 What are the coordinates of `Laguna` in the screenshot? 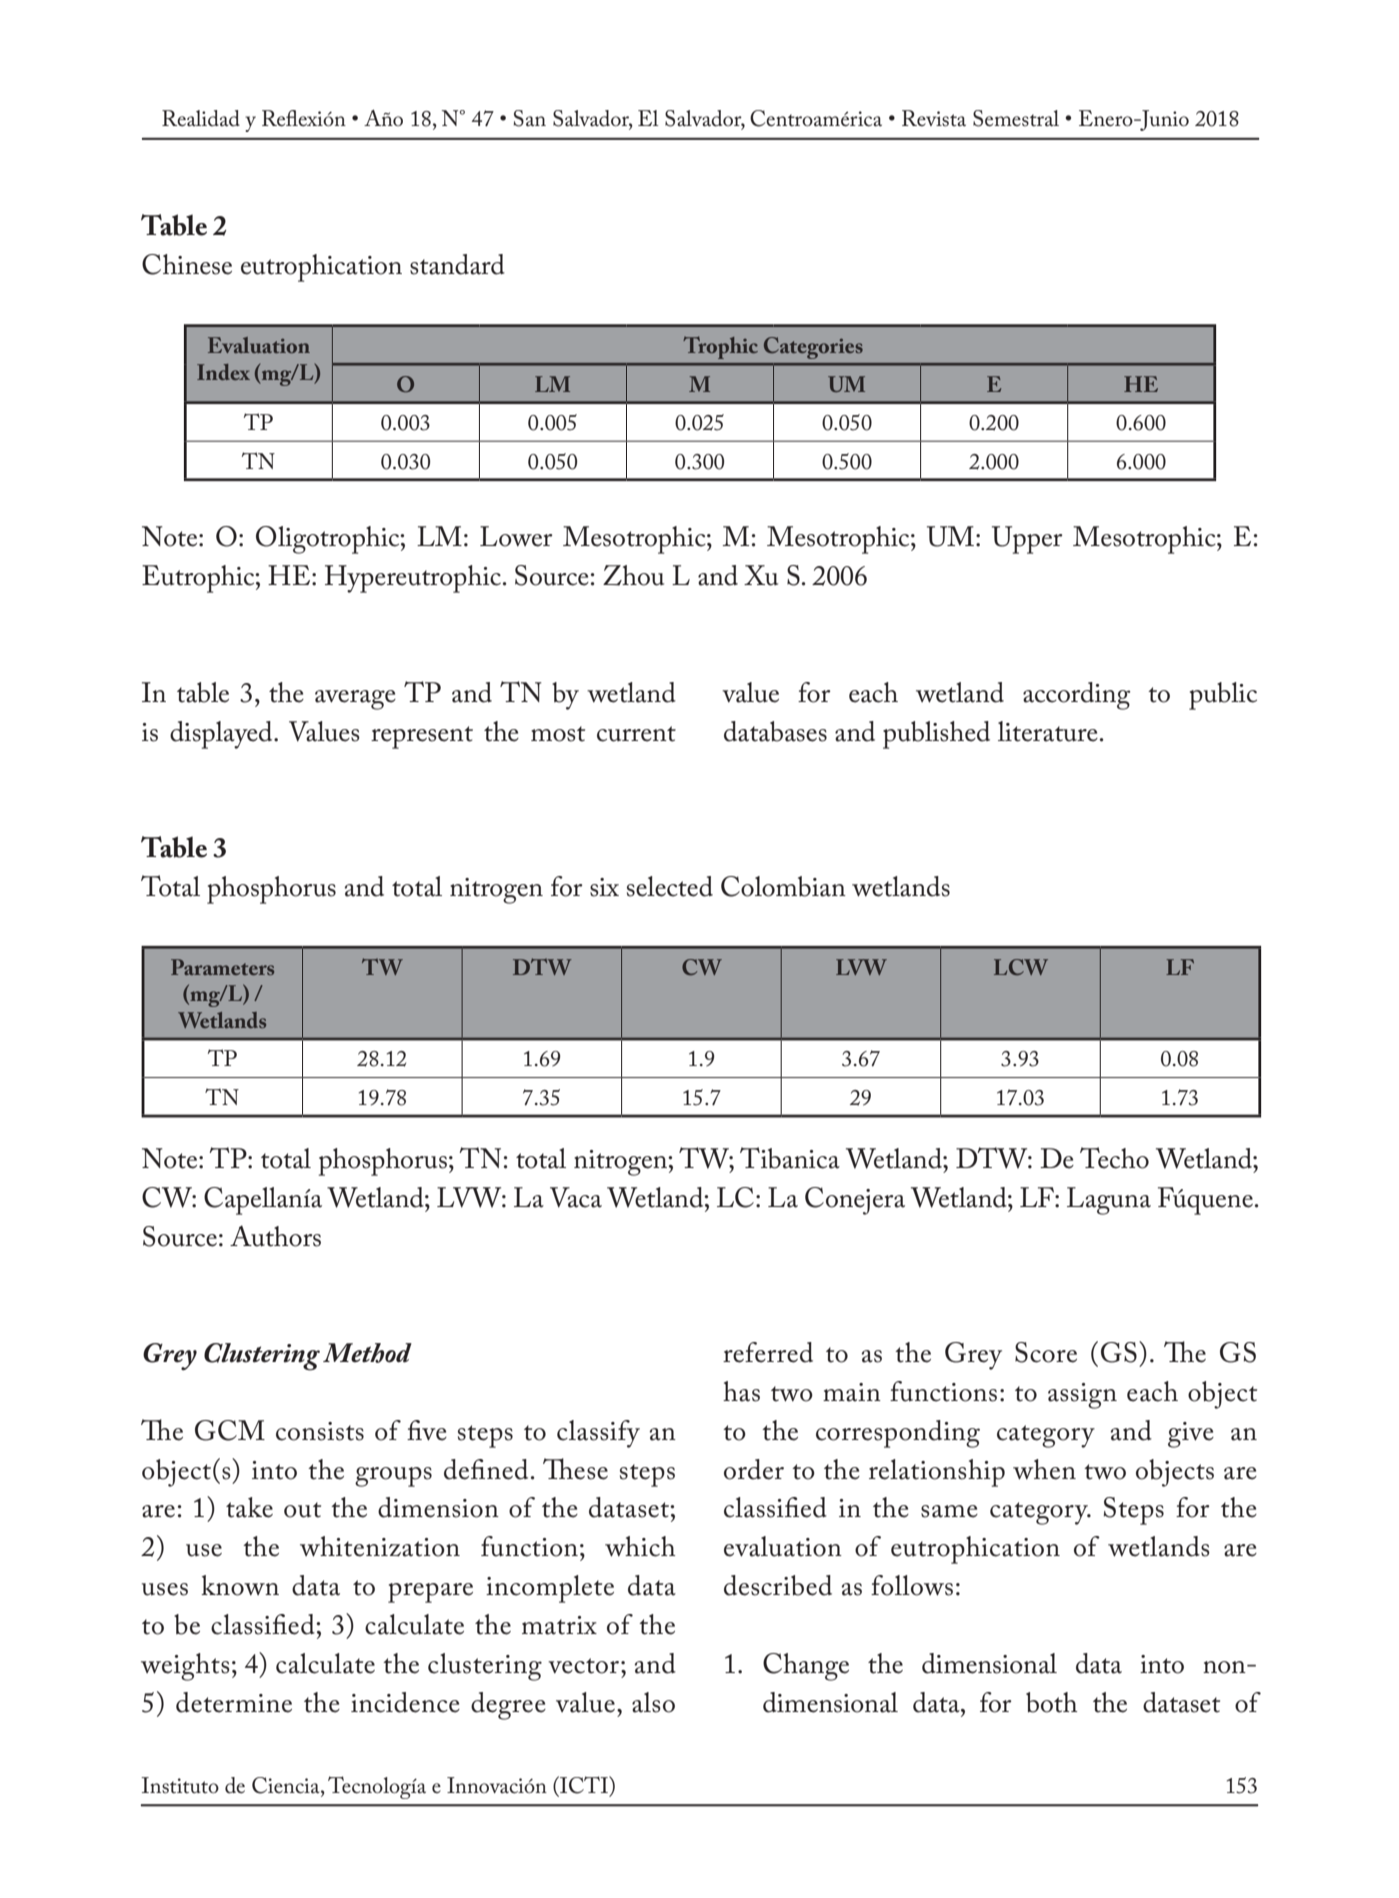 It's located at (1109, 1201).
